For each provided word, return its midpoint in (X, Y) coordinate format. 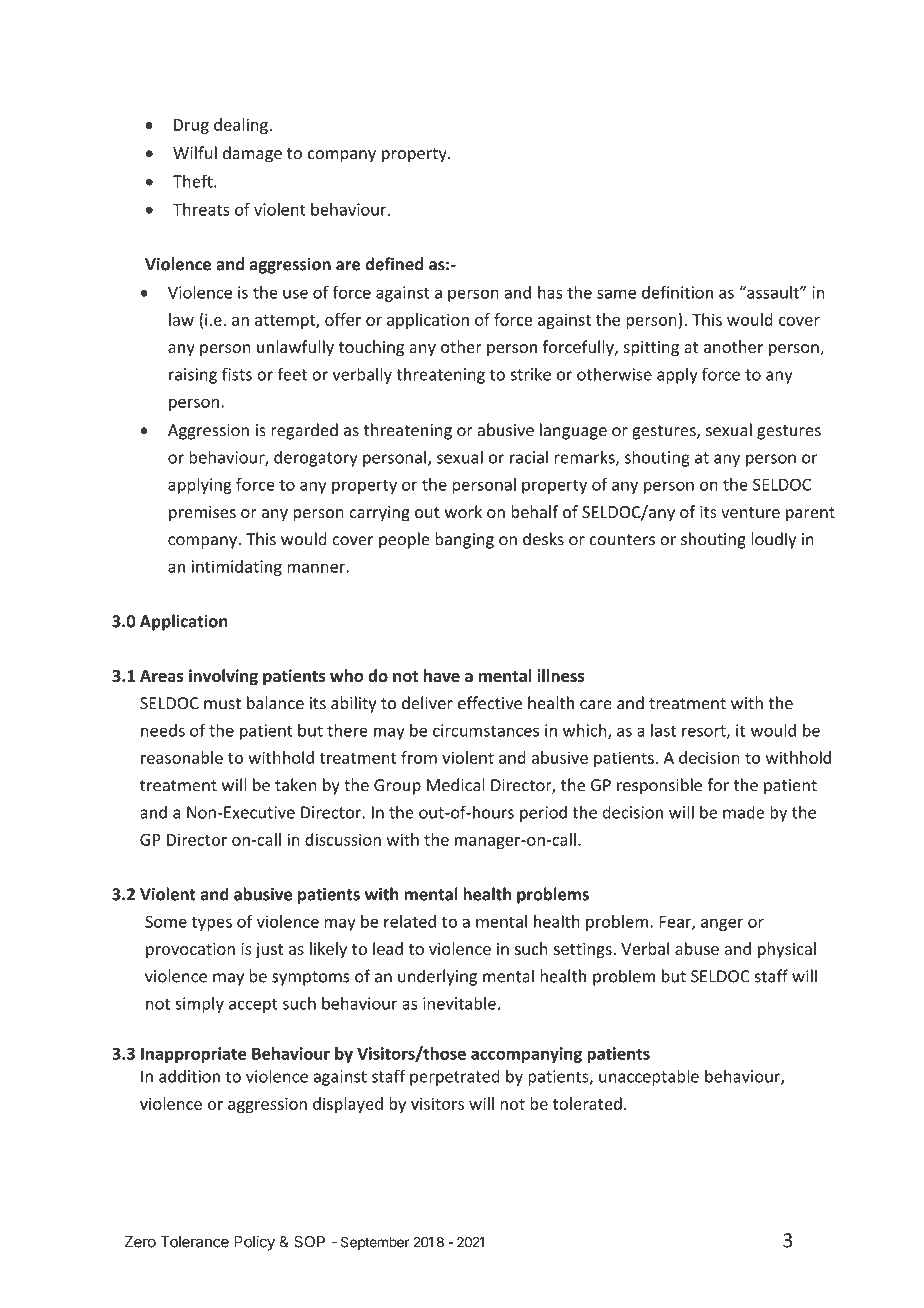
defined (394, 264)
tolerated (587, 1103)
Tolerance (194, 1242)
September (375, 1243)
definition (677, 292)
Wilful (195, 152)
